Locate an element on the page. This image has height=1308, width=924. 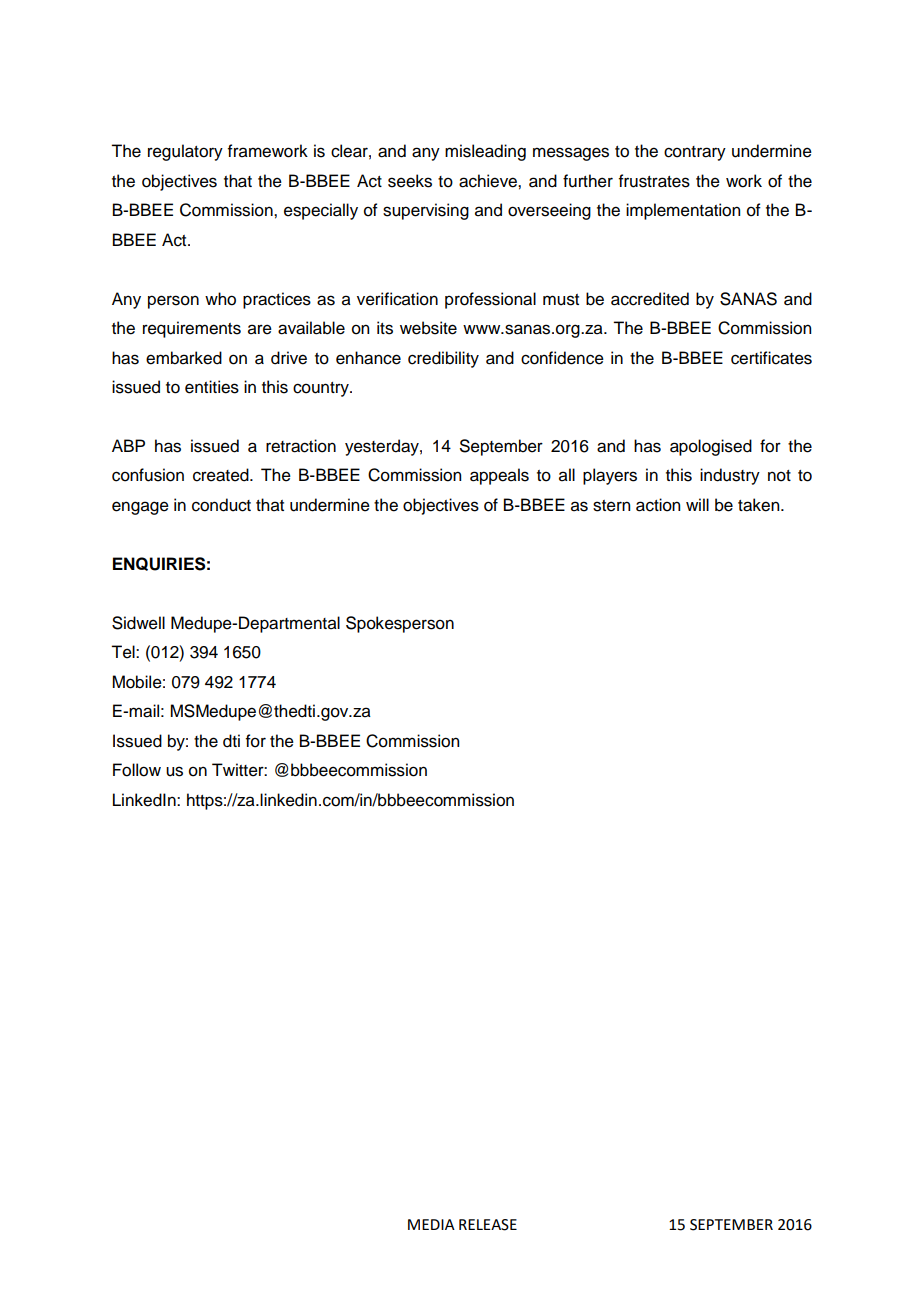
regulatory is located at coordinates (185, 152).
